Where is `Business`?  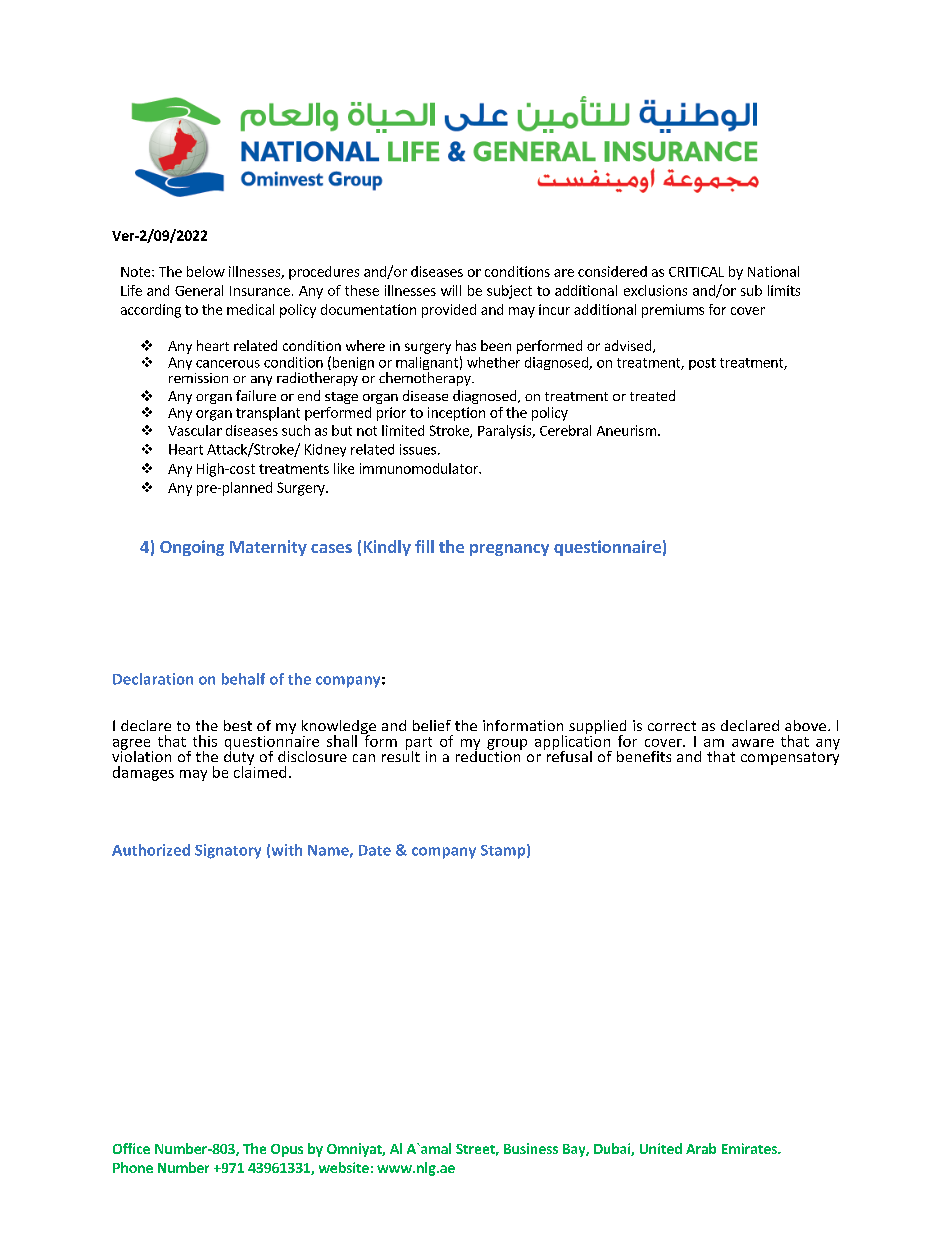
Business is located at coordinates (531, 1148).
